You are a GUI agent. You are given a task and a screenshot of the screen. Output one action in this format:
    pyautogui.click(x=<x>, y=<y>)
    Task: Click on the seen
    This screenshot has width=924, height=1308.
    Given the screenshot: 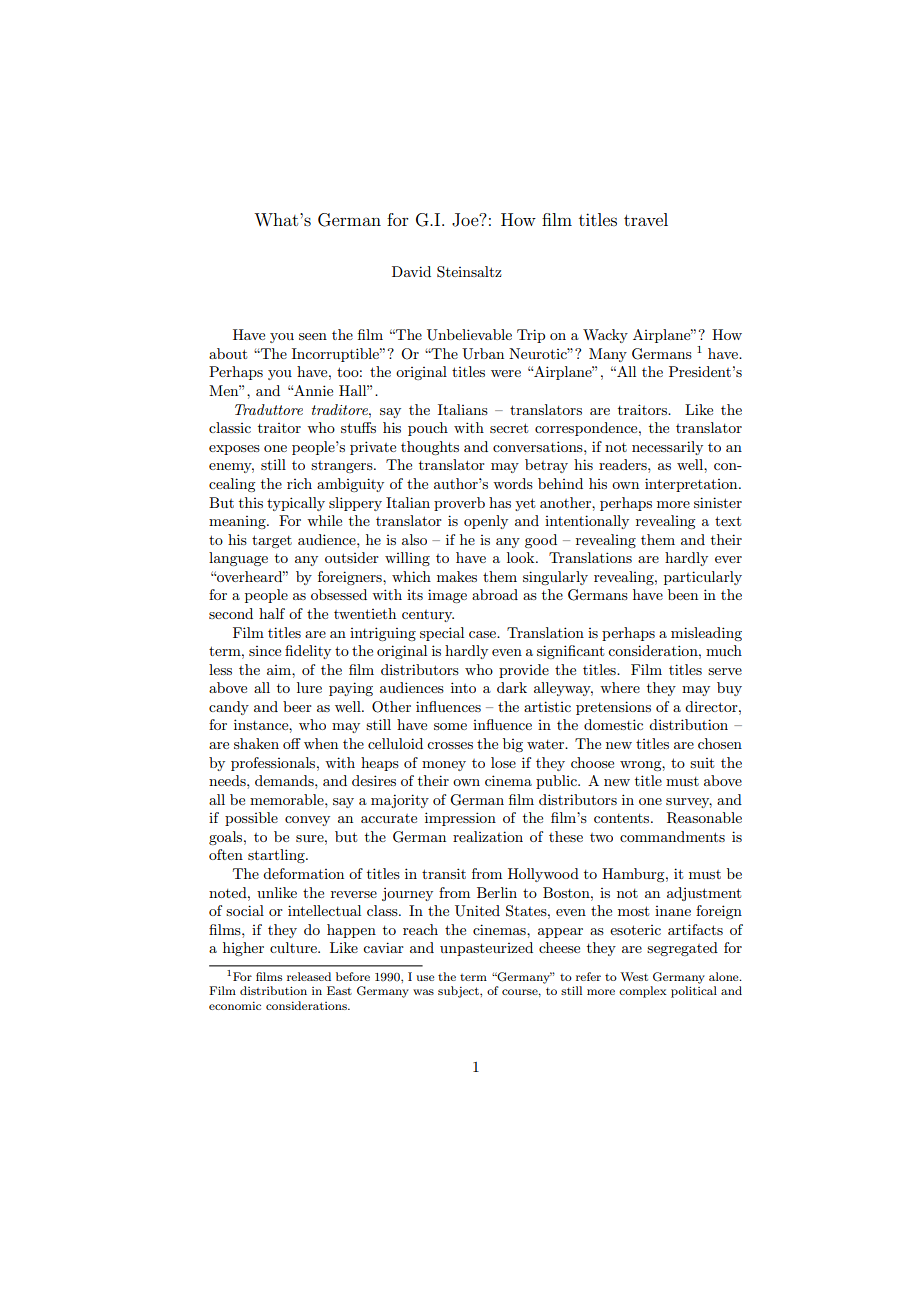 What is the action you would take?
    pyautogui.click(x=313, y=336)
